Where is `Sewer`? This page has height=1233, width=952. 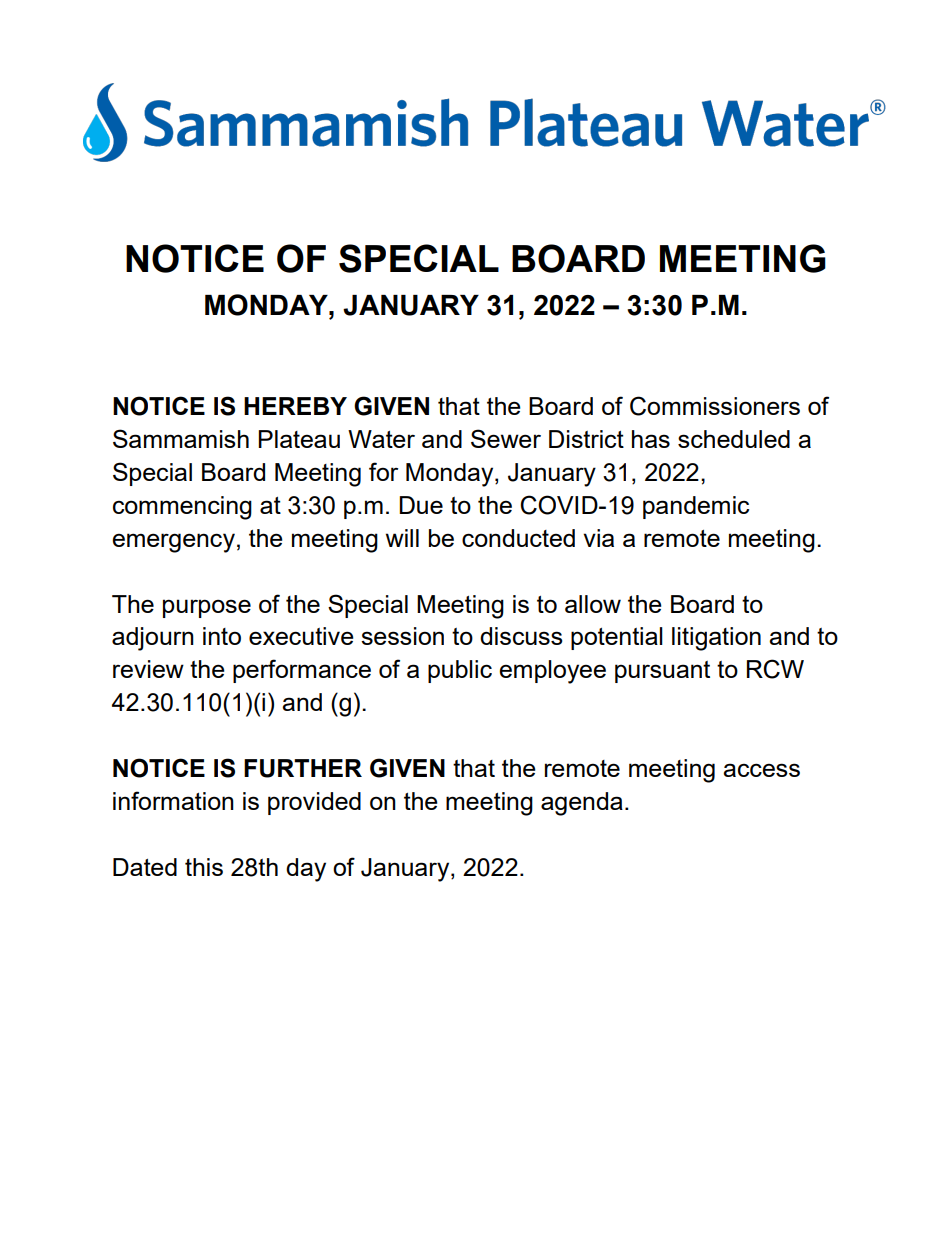 Sewer is located at coordinates (506, 438).
